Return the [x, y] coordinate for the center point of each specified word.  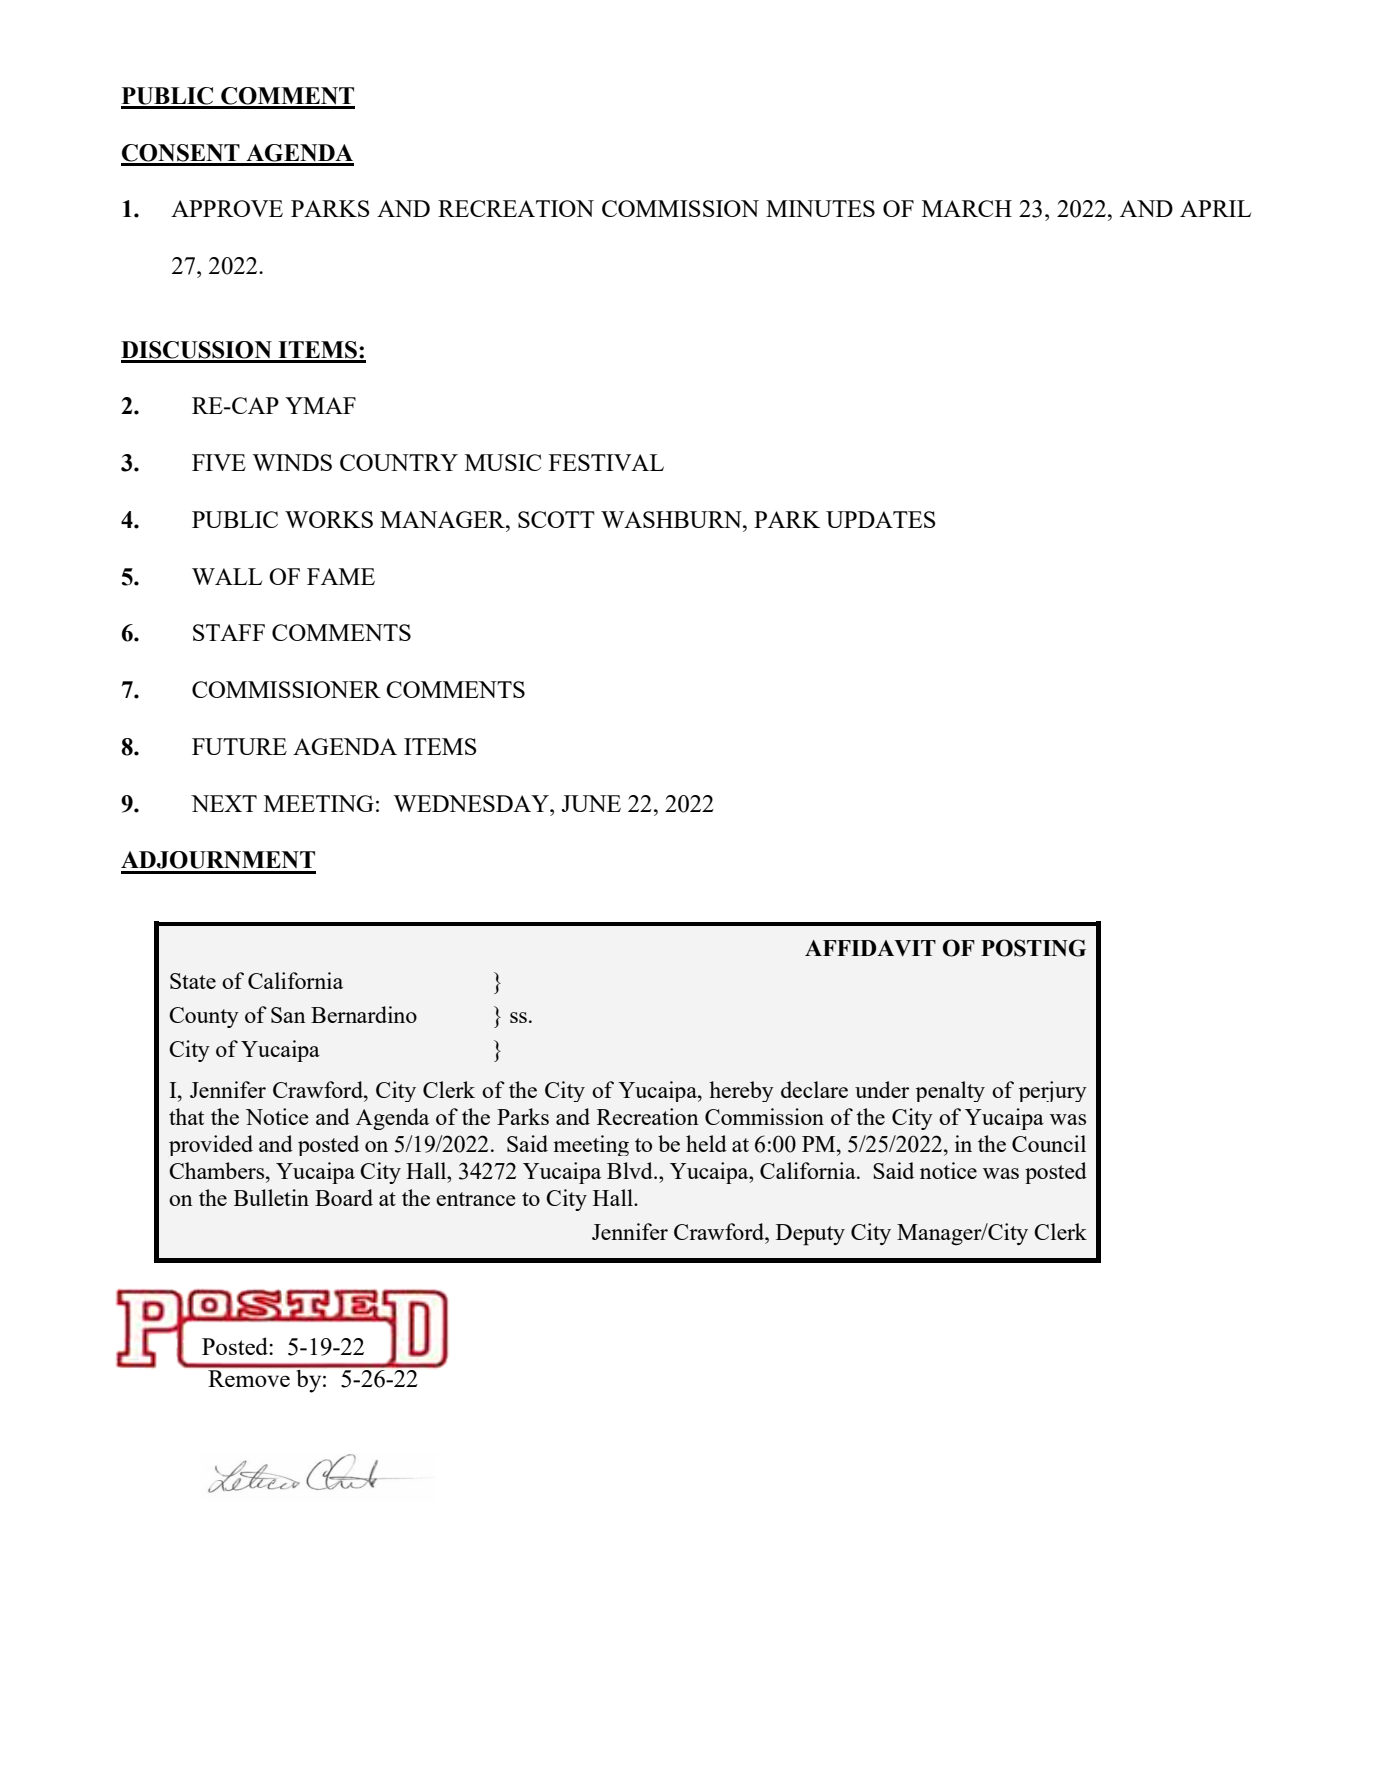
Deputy [810, 1235]
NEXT [224, 803]
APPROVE [227, 208]
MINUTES [820, 208]
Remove [249, 1378]
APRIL [1215, 208]
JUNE [591, 803]
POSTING [1033, 948]
